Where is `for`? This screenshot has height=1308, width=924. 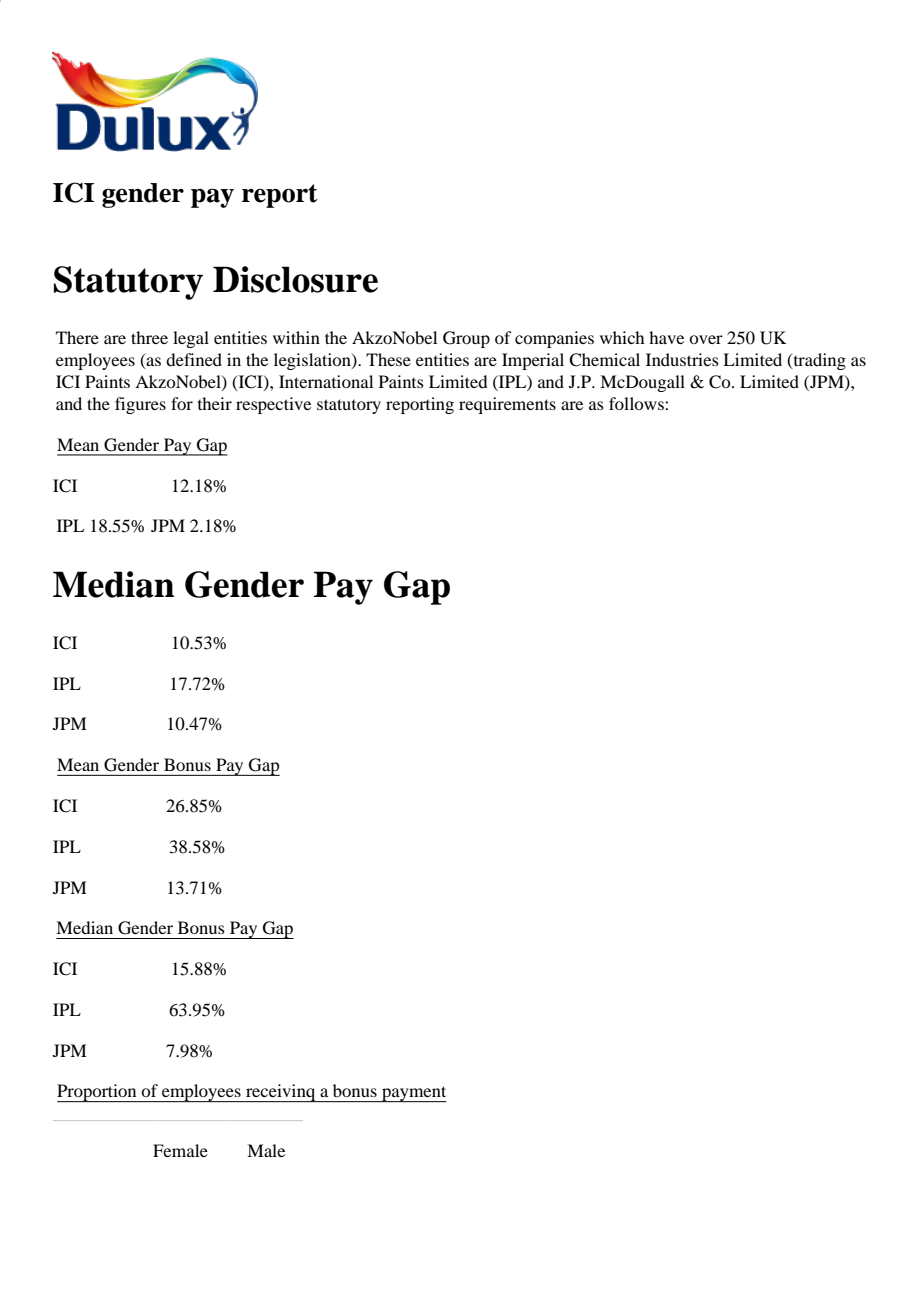 for is located at coordinates (182, 403).
